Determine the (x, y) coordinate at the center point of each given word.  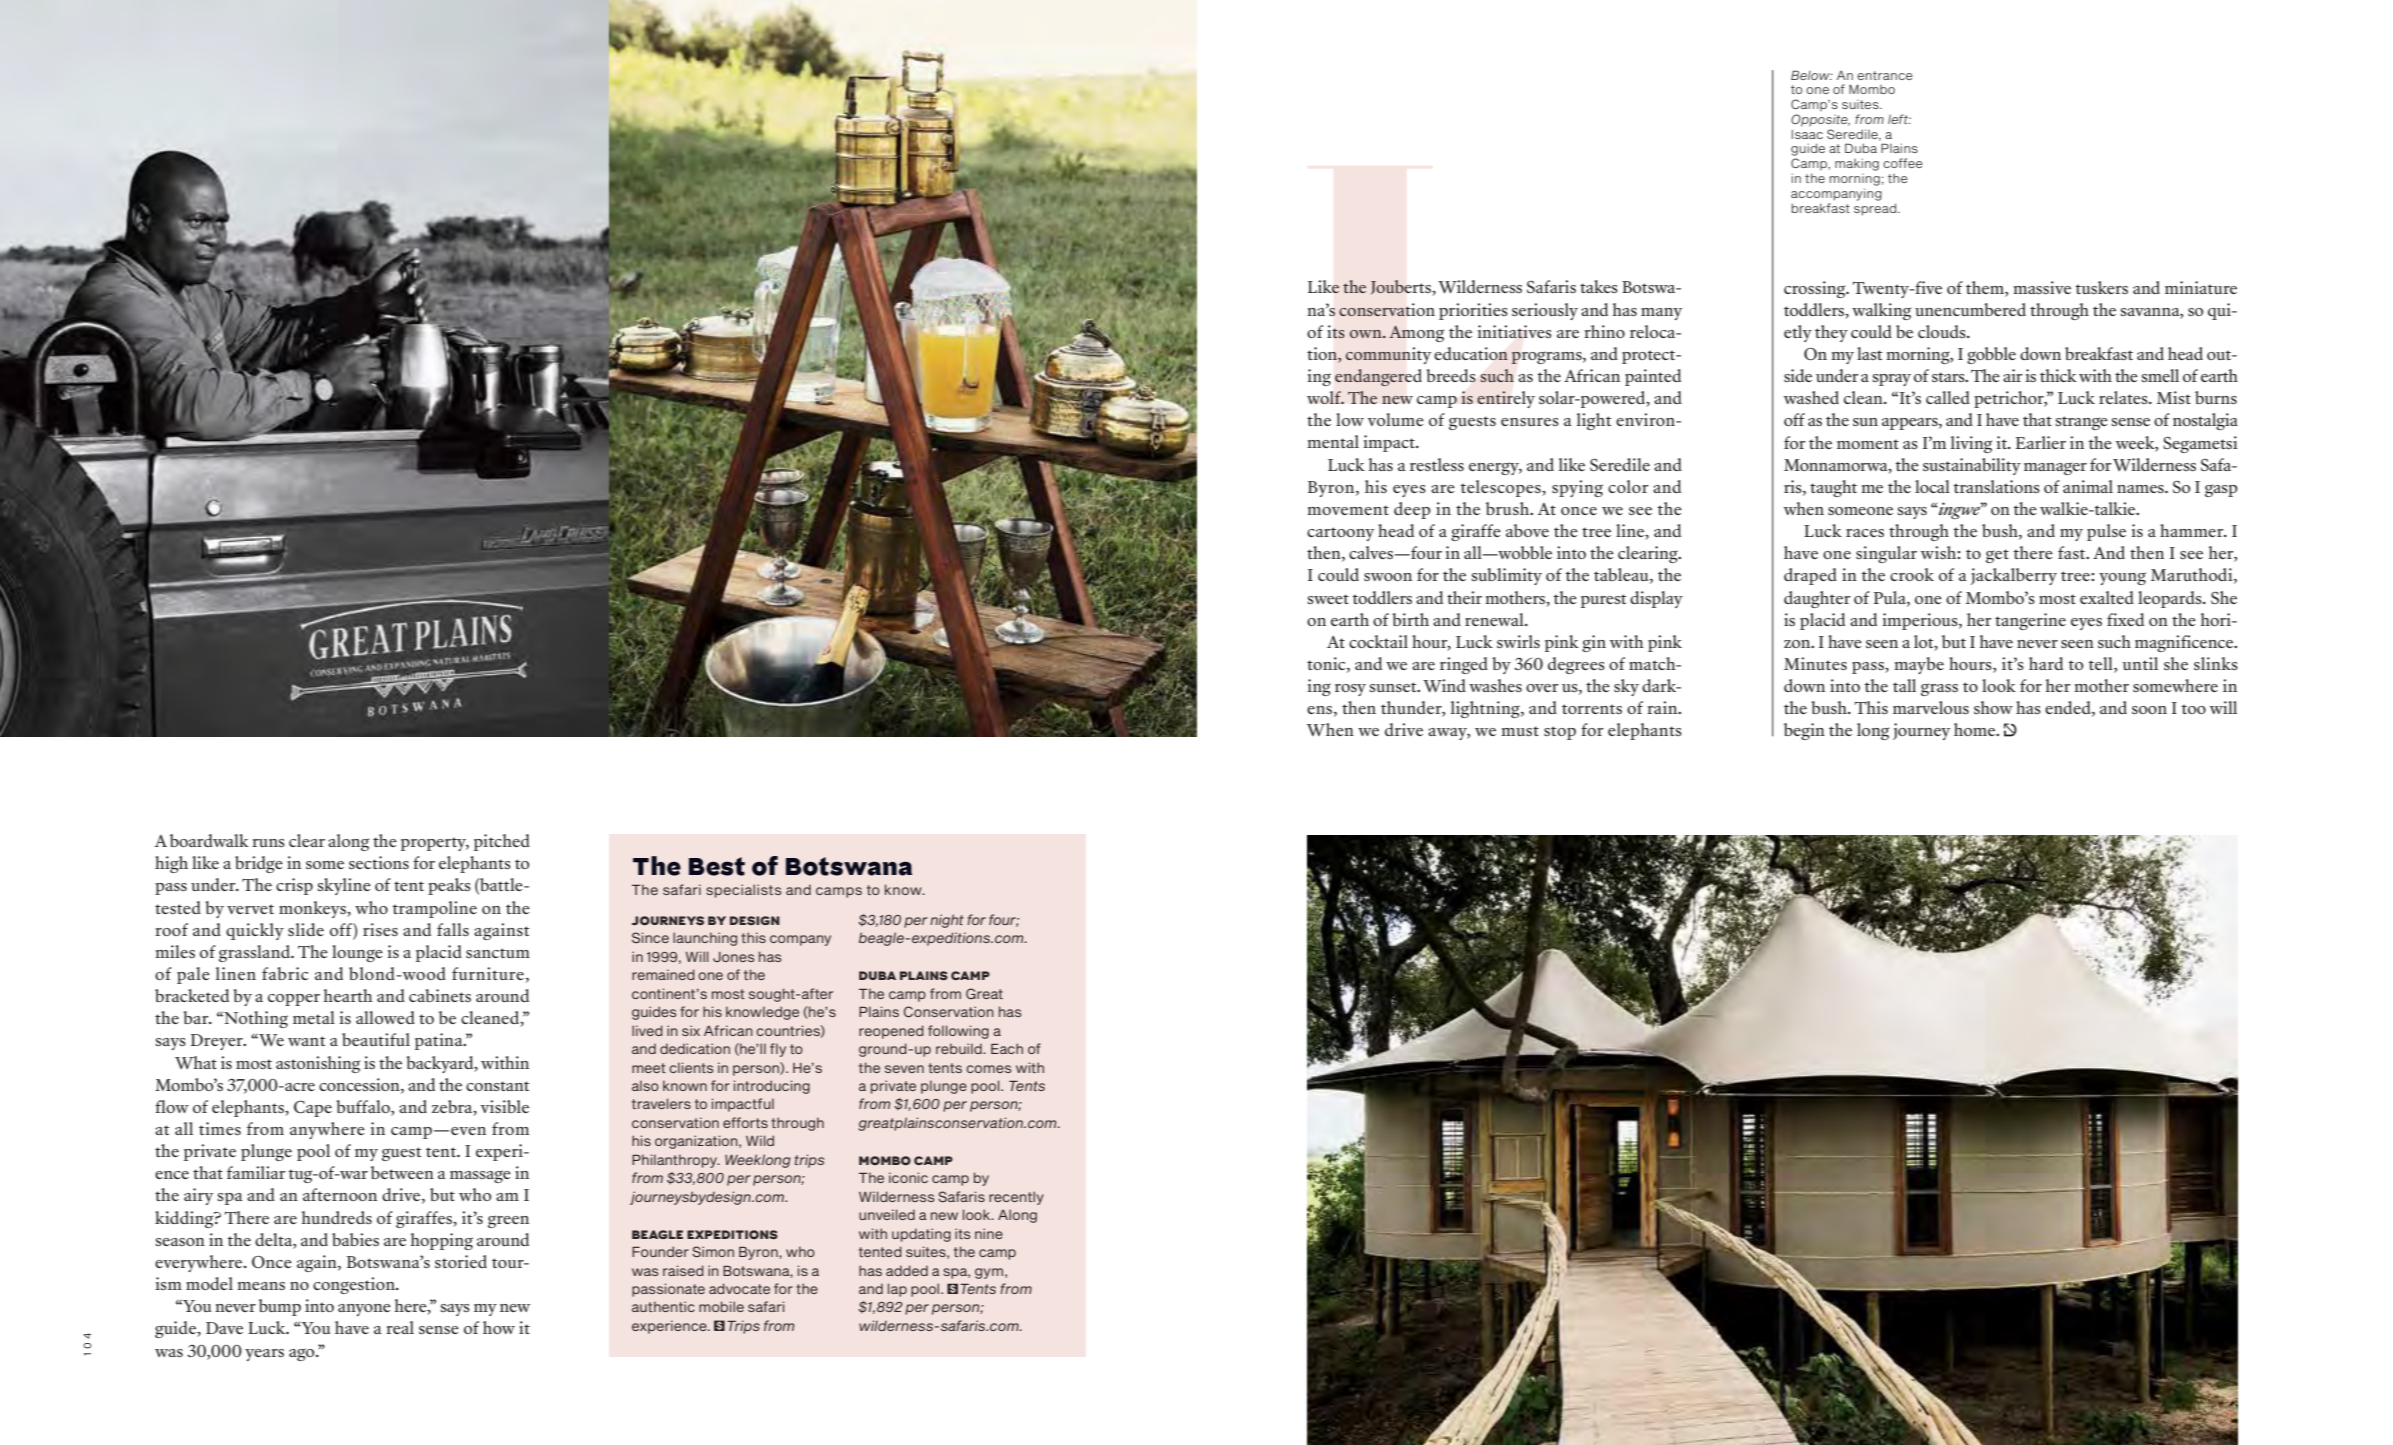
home (1976, 729)
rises (380, 929)
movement (1348, 510)
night (947, 921)
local (1932, 486)
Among (1416, 333)
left (1899, 119)
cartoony (1340, 534)
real (400, 1327)
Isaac (1807, 134)
